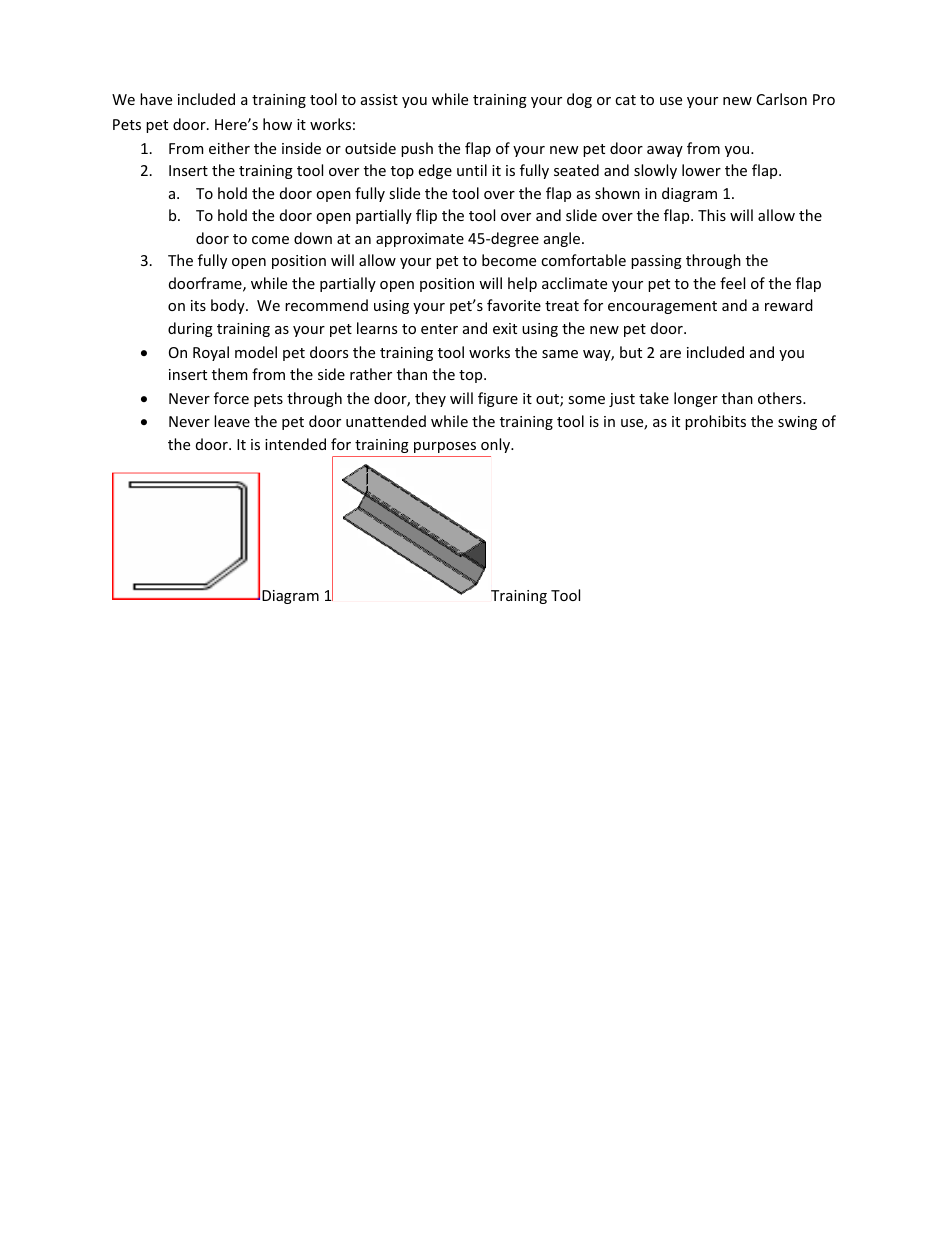  I want to click on flip, so click(426, 216).
